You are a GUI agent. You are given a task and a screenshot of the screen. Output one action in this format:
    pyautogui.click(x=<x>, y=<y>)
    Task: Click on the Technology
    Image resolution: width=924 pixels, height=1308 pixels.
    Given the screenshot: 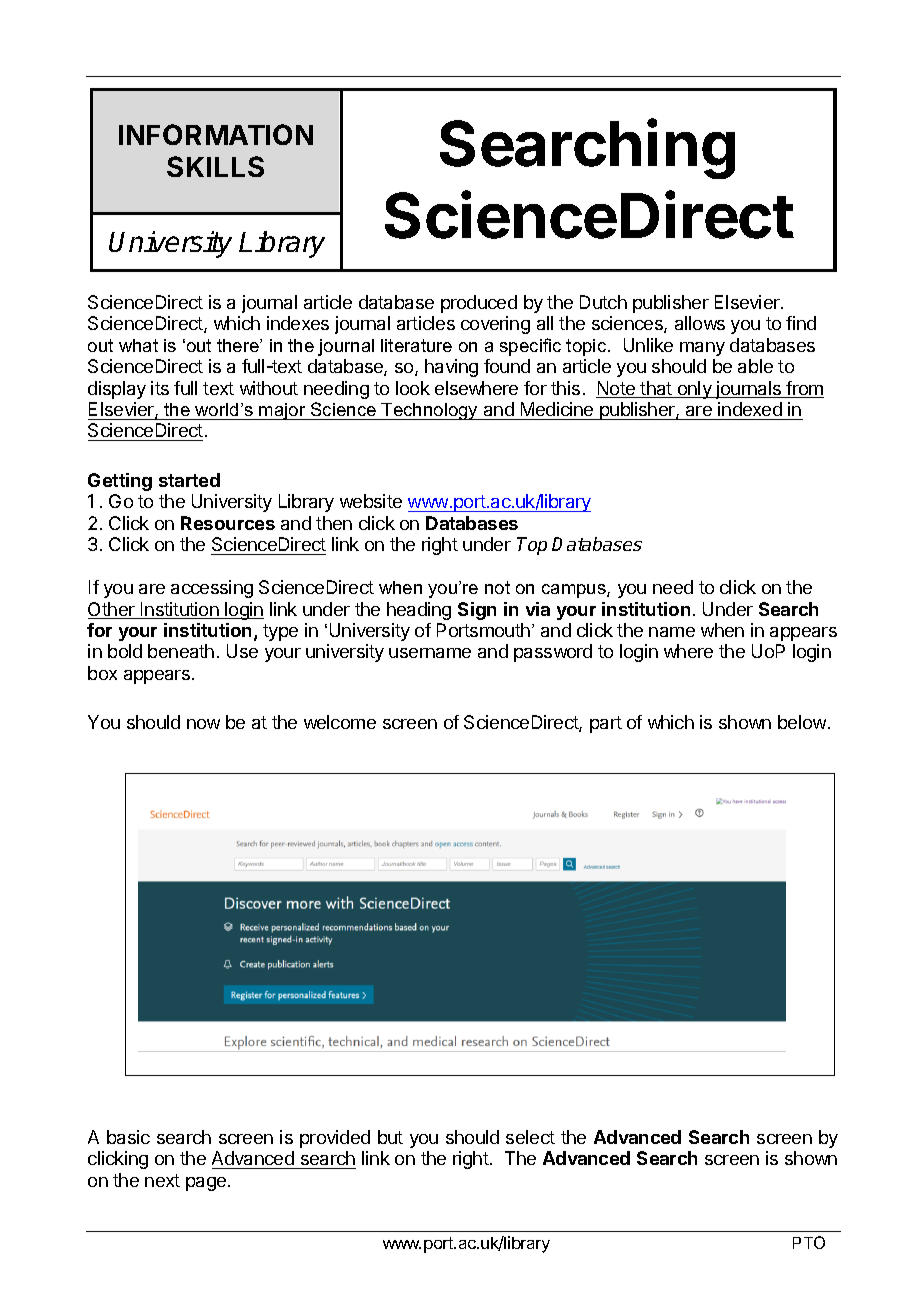 What is the action you would take?
    pyautogui.click(x=430, y=411)
